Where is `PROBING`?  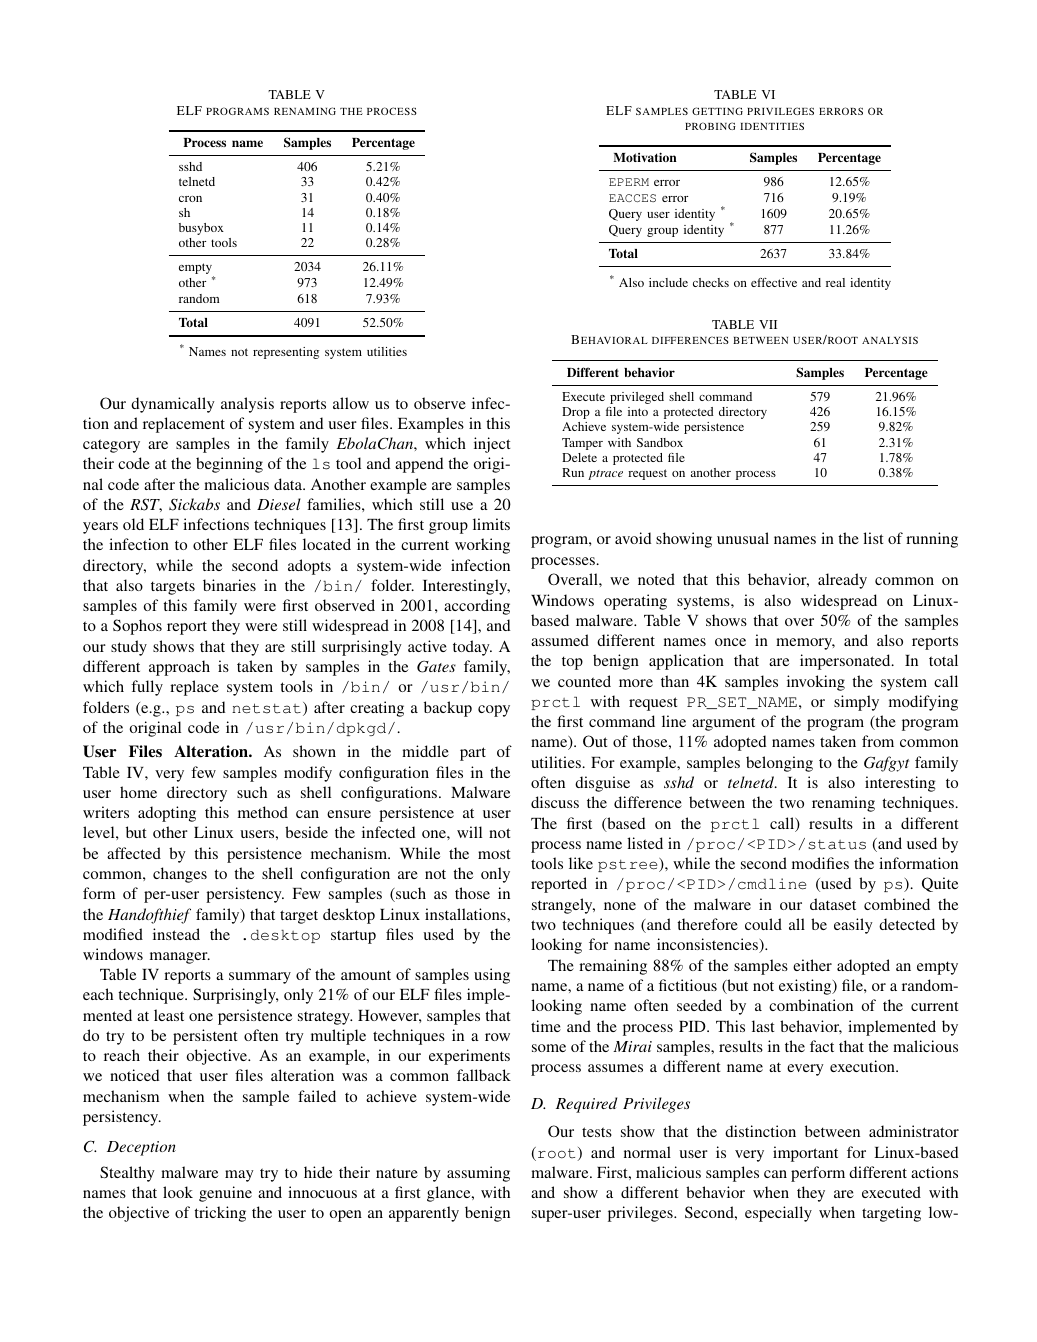 PROBING is located at coordinates (710, 126).
